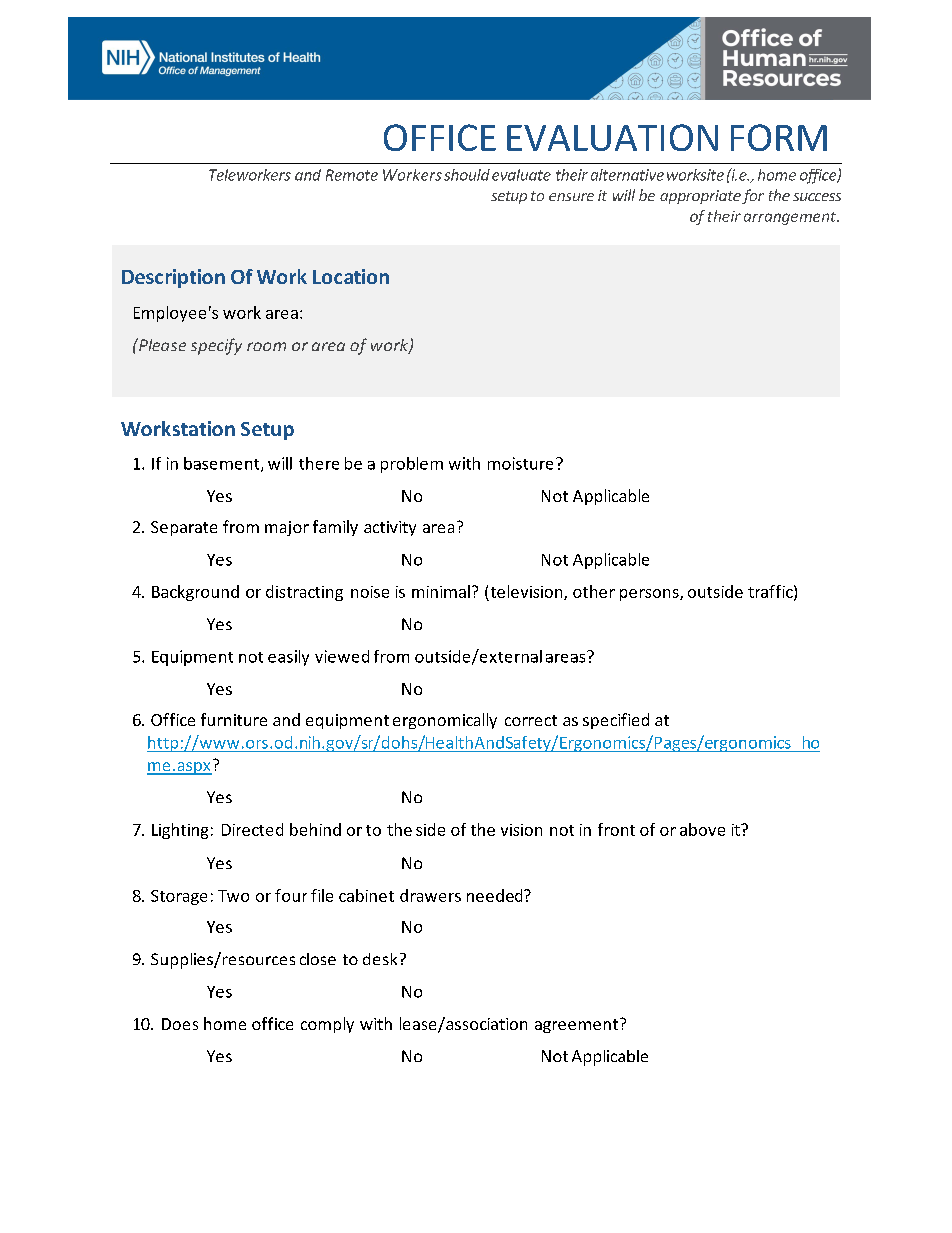 This page has width=952, height=1233. Describe the element at coordinates (520, 463) in the page. I see `moisture` at that location.
